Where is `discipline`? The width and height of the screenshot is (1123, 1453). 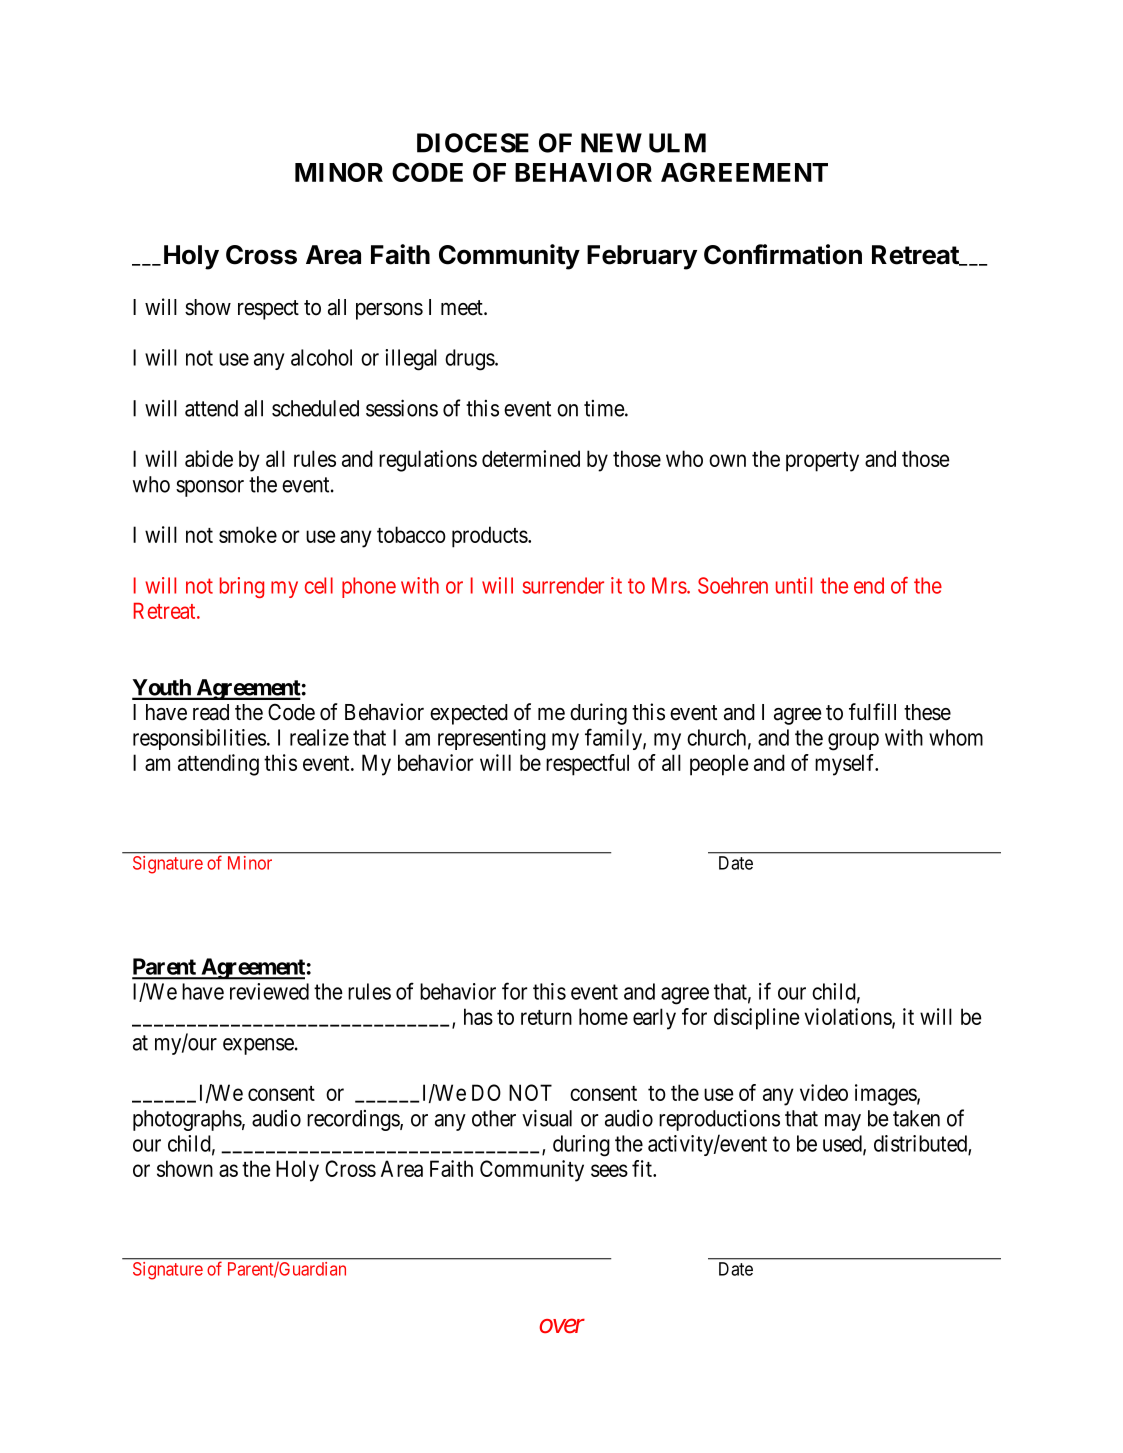 discipline is located at coordinates (757, 1019).
